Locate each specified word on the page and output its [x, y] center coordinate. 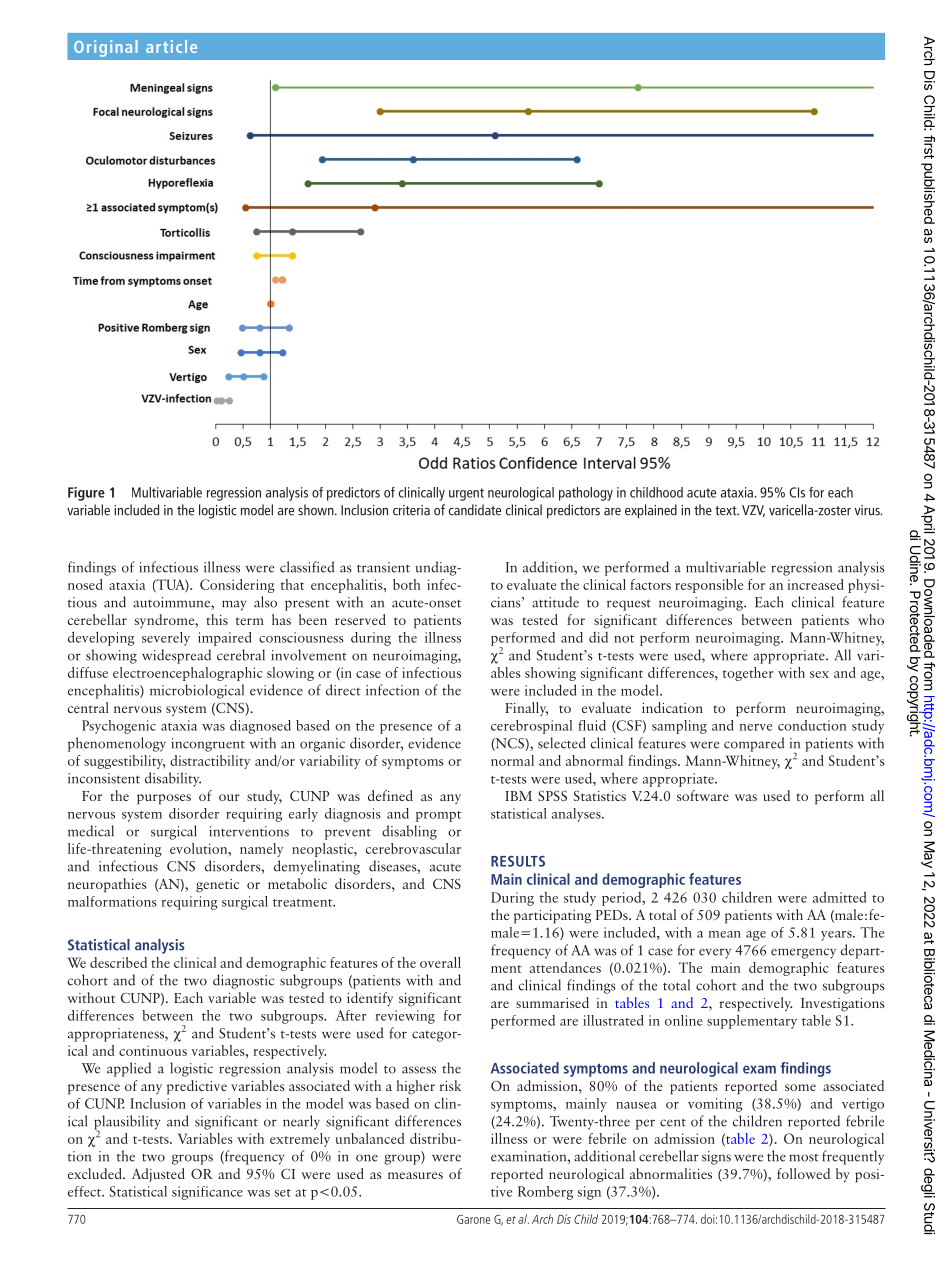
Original [106, 48]
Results [518, 861]
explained [651, 511]
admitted [839, 897]
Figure [86, 494]
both [407, 584]
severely [166, 639]
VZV [753, 511]
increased [816, 584]
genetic [217, 886]
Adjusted [158, 1175]
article [171, 46]
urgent [466, 494]
